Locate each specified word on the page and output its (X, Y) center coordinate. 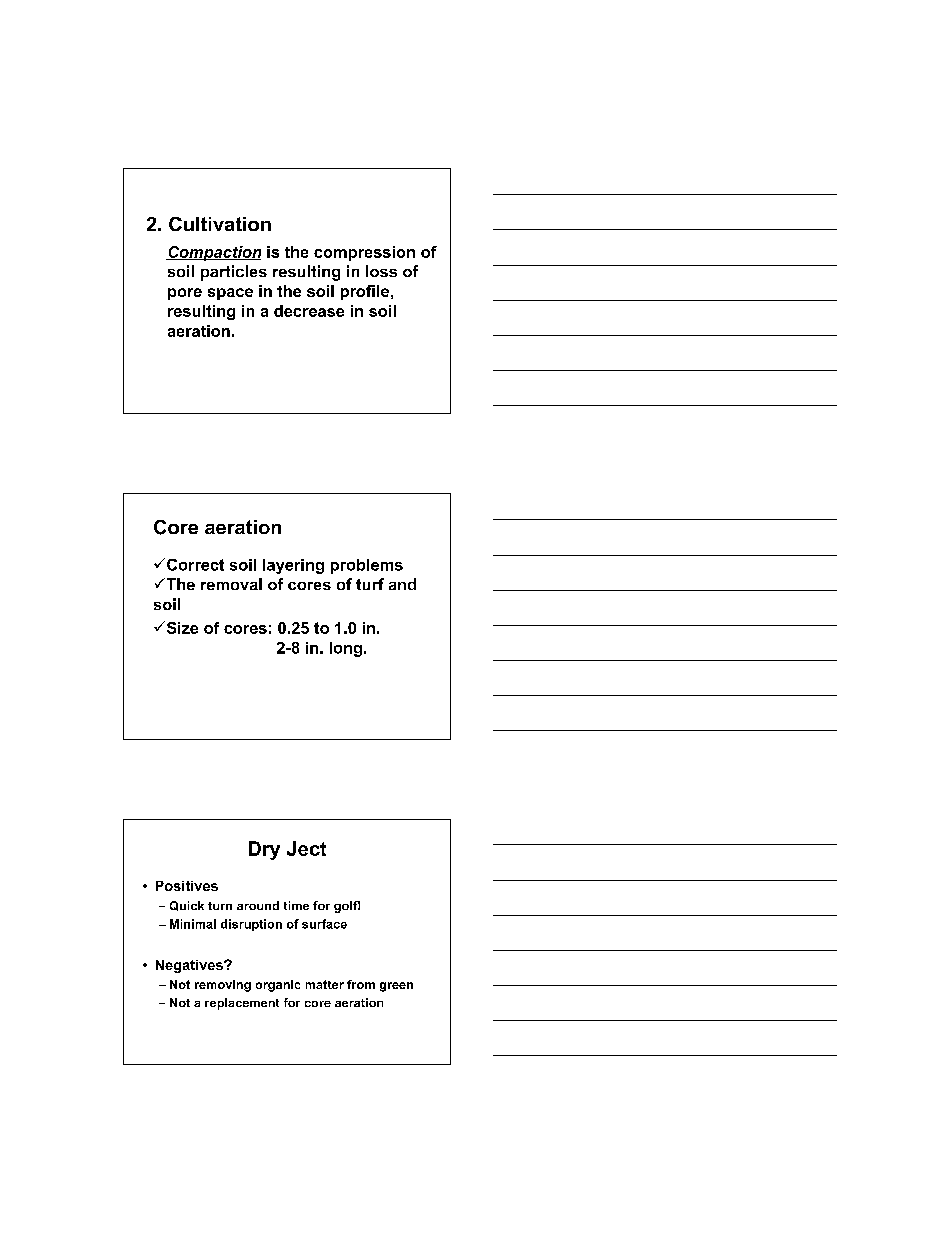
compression (364, 253)
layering (293, 566)
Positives (187, 886)
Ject (306, 848)
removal (231, 584)
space (230, 294)
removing (223, 986)
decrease (309, 311)
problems (367, 566)
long (346, 649)
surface (324, 924)
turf (370, 584)
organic (278, 986)
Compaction (213, 253)
